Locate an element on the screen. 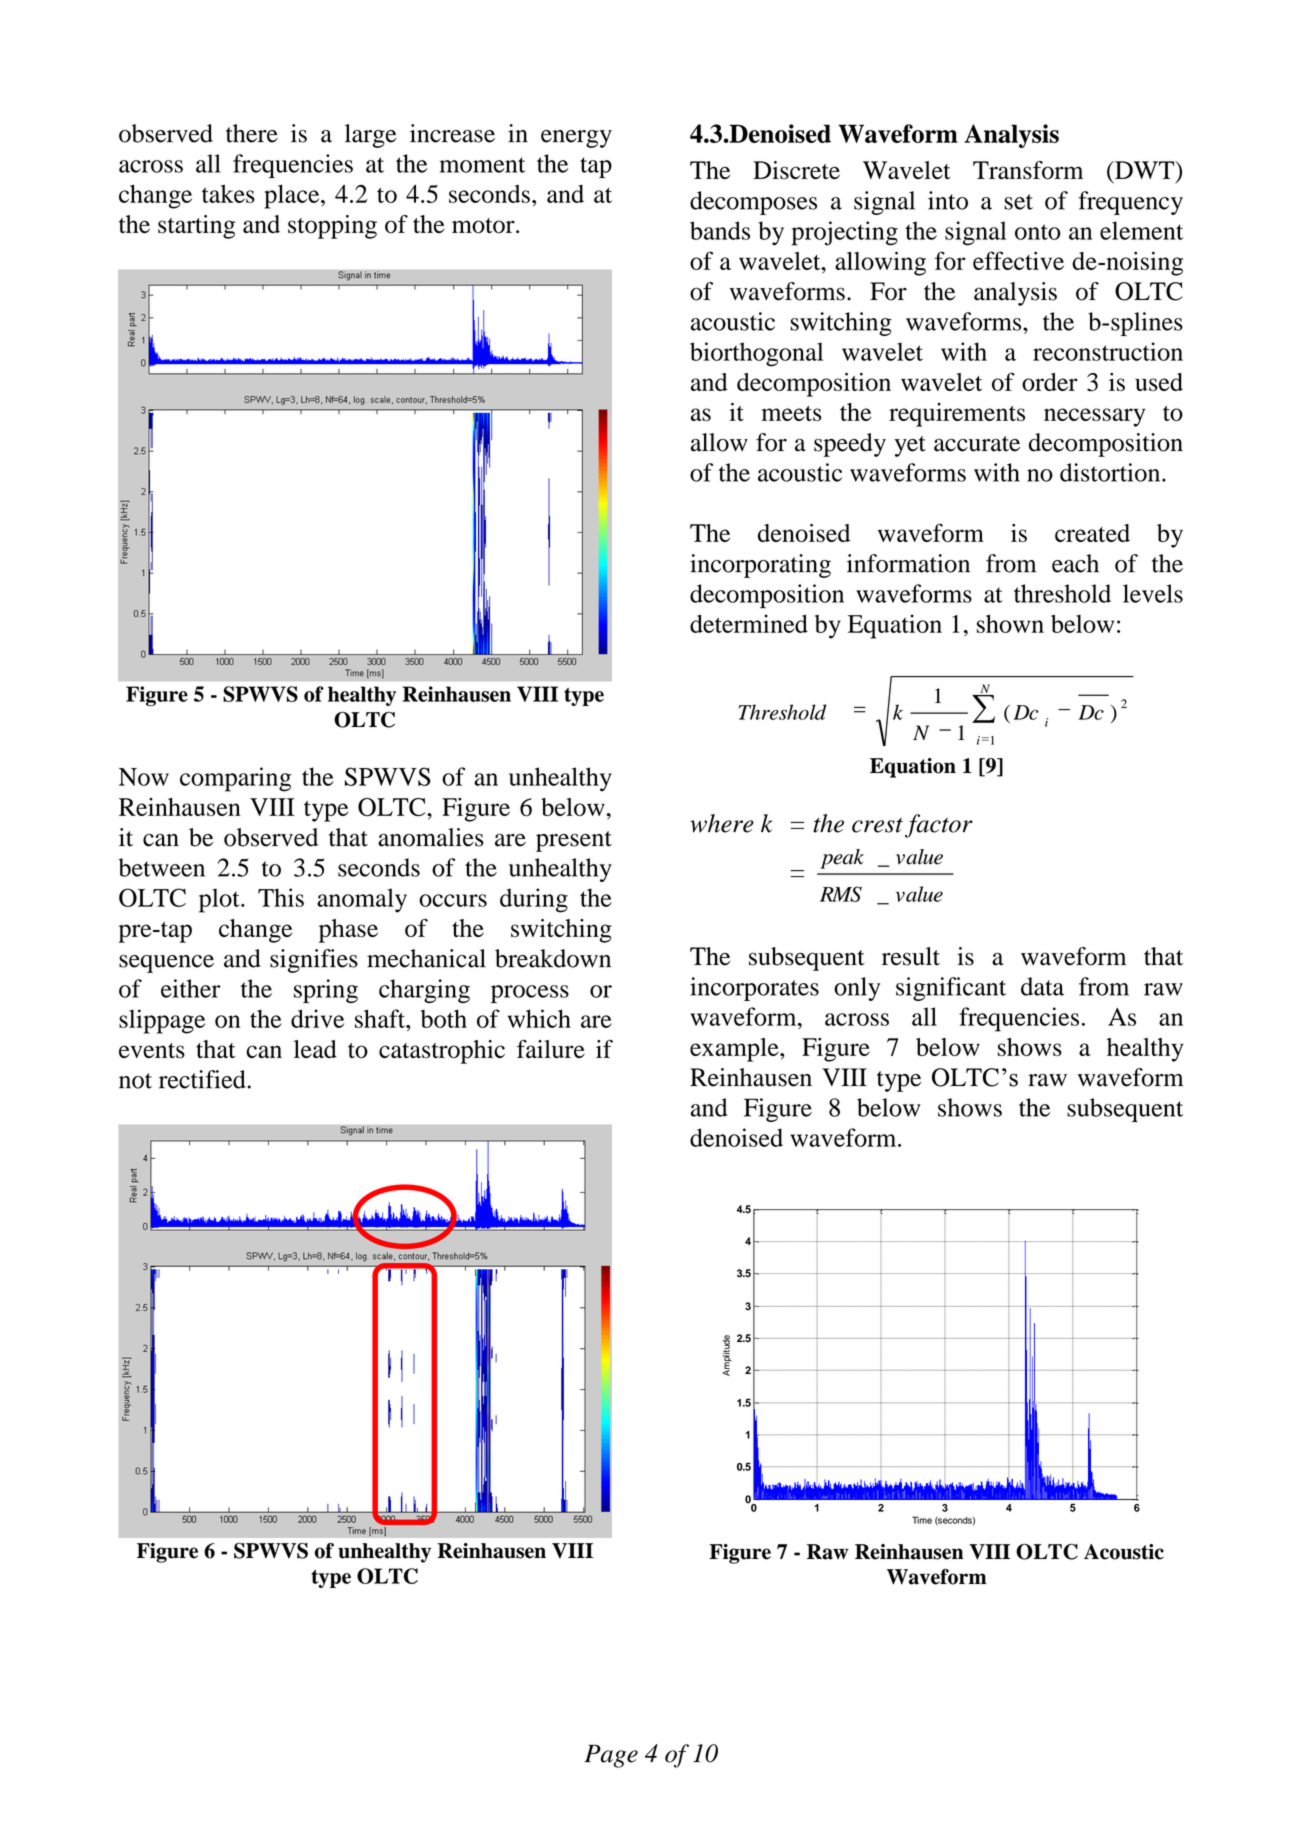 This screenshot has height=1846, width=1305. Transform is located at coordinates (1028, 170).
